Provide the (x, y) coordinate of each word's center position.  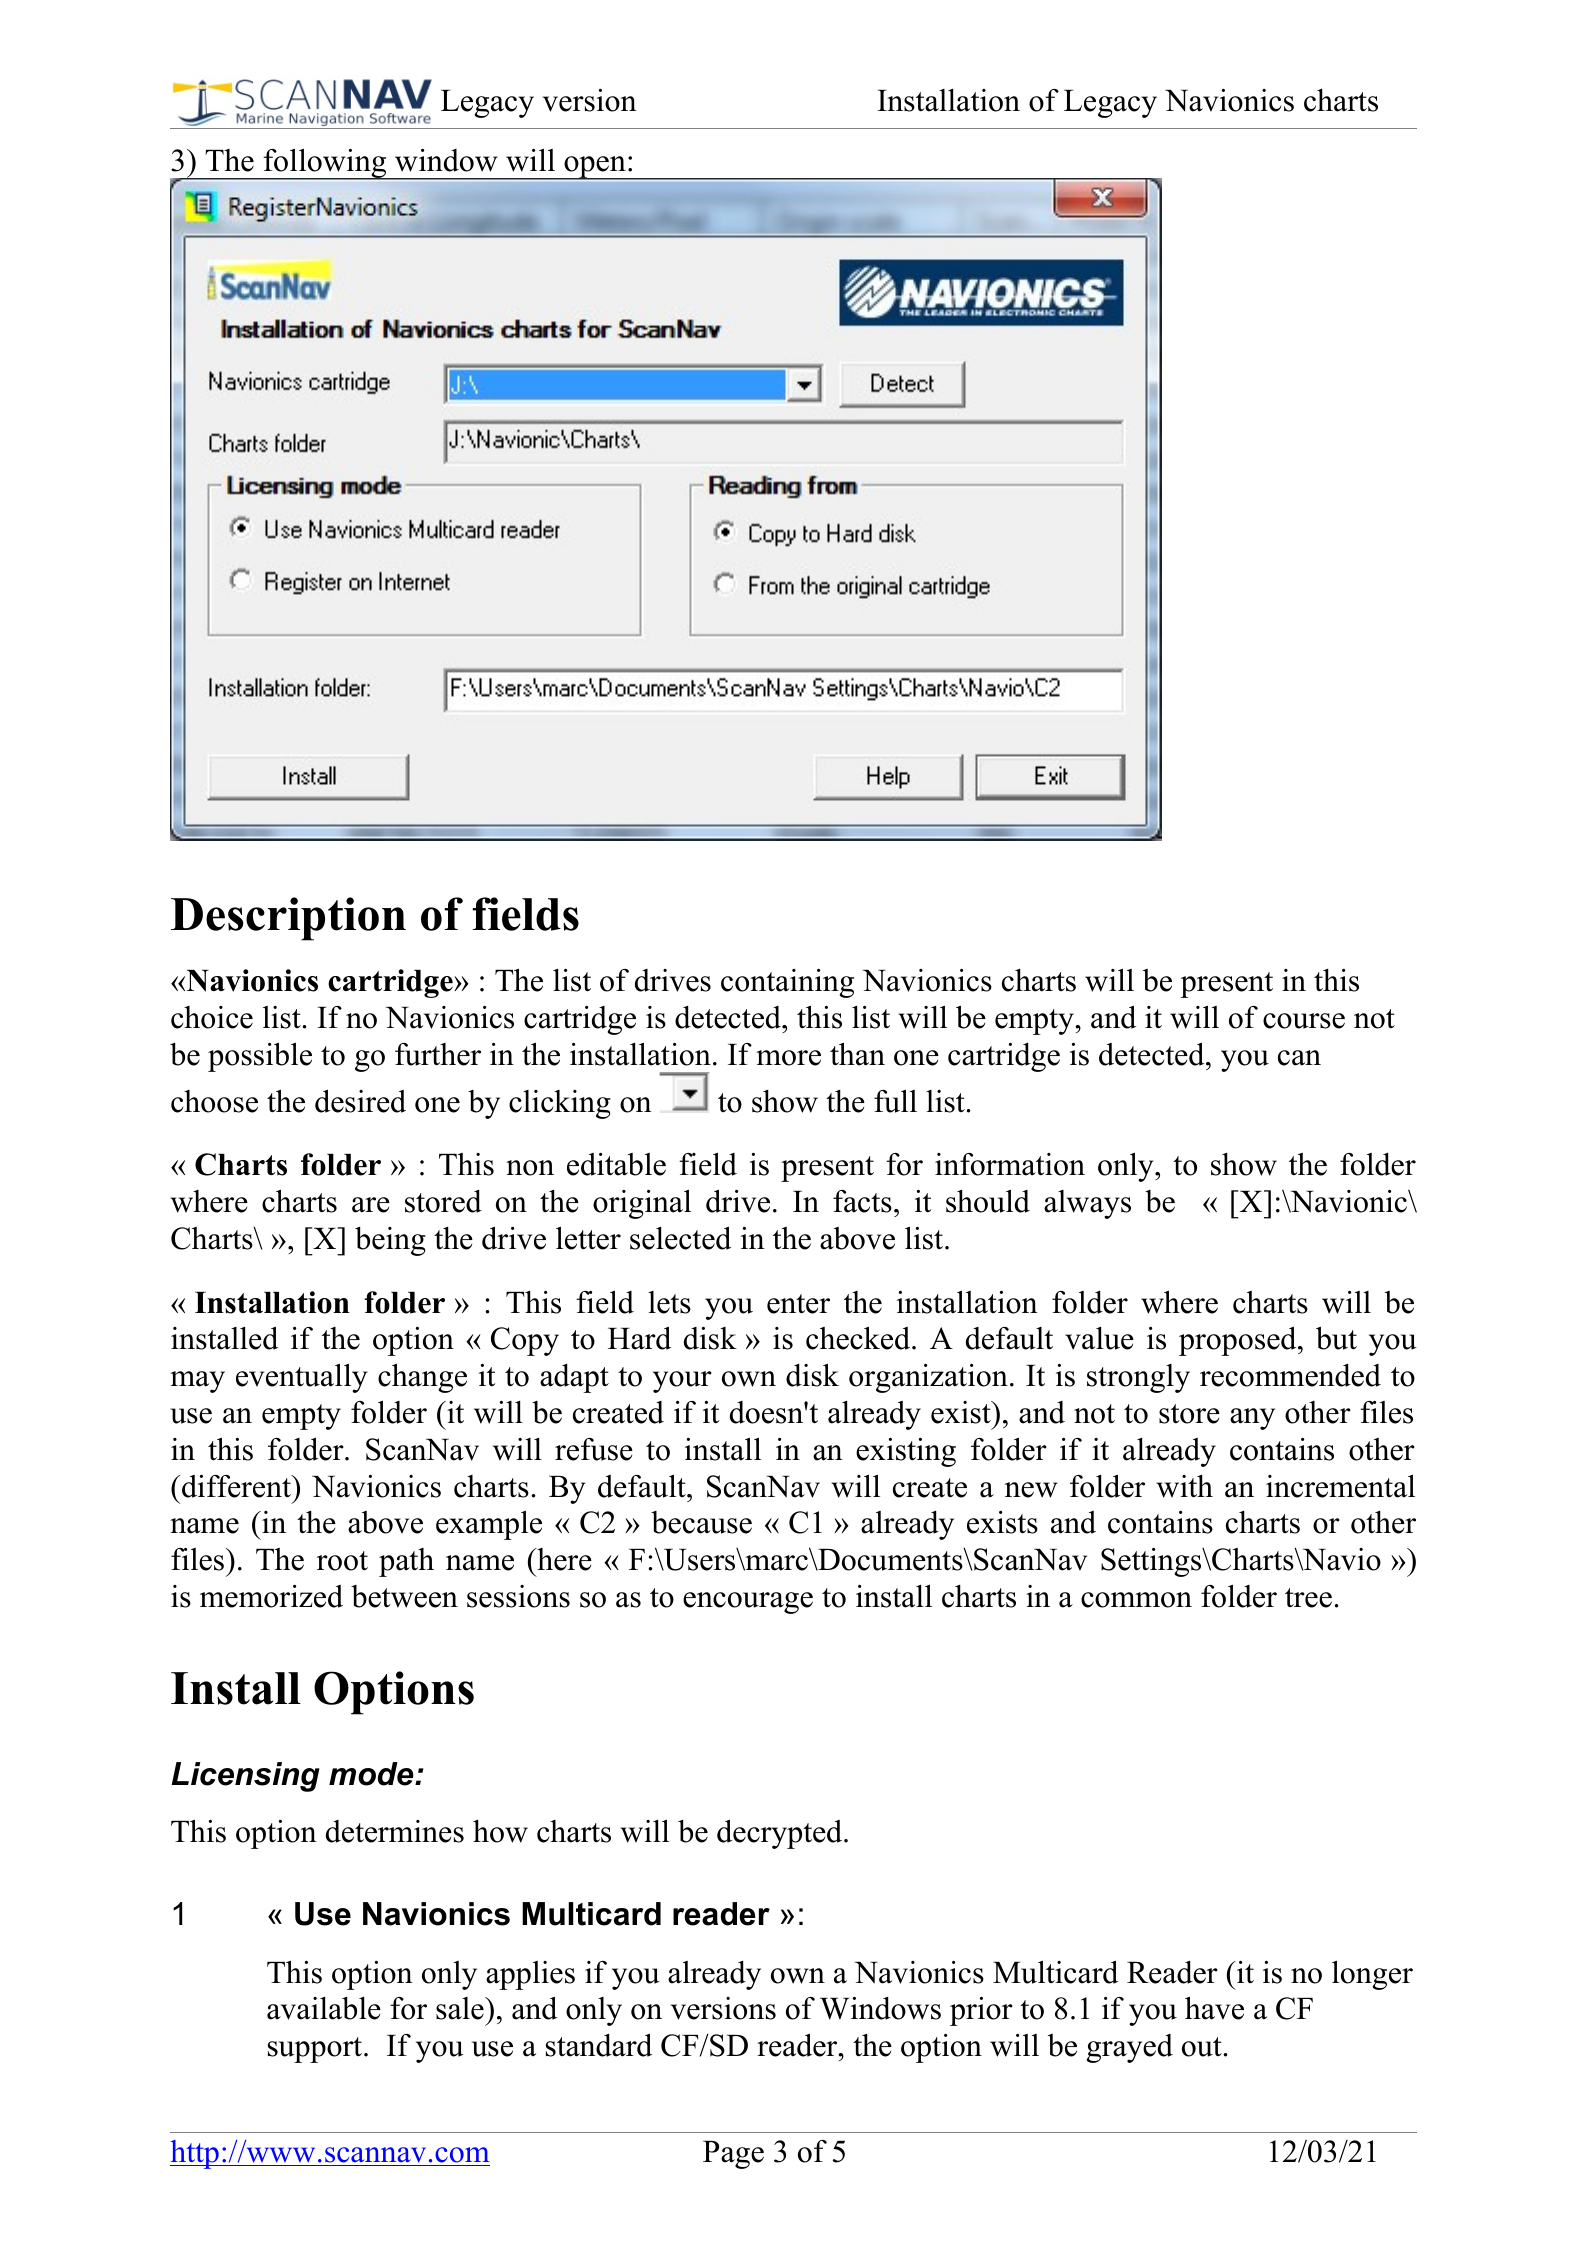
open (595, 168)
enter (798, 1304)
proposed (1239, 1341)
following (325, 164)
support (316, 2050)
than (857, 1054)
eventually (301, 1378)
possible (260, 1057)
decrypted (781, 1834)
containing (787, 983)
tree (1308, 1598)
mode (372, 1774)
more (788, 1058)
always (1087, 1204)
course (1304, 1021)
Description (288, 919)
